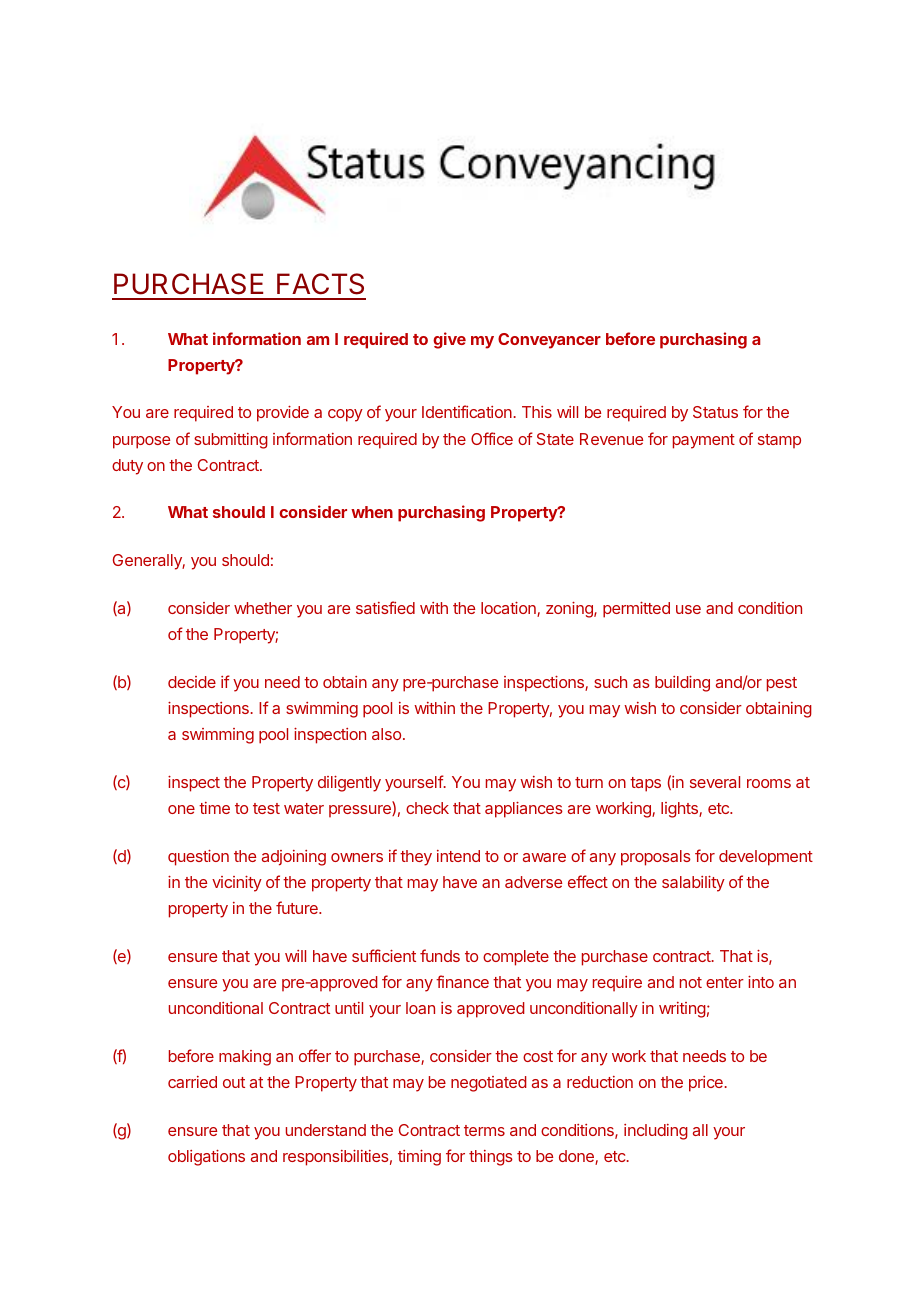 This screenshot has height=1308, width=924. Describe the element at coordinates (656, 858) in the screenshot. I see `proposals` at that location.
